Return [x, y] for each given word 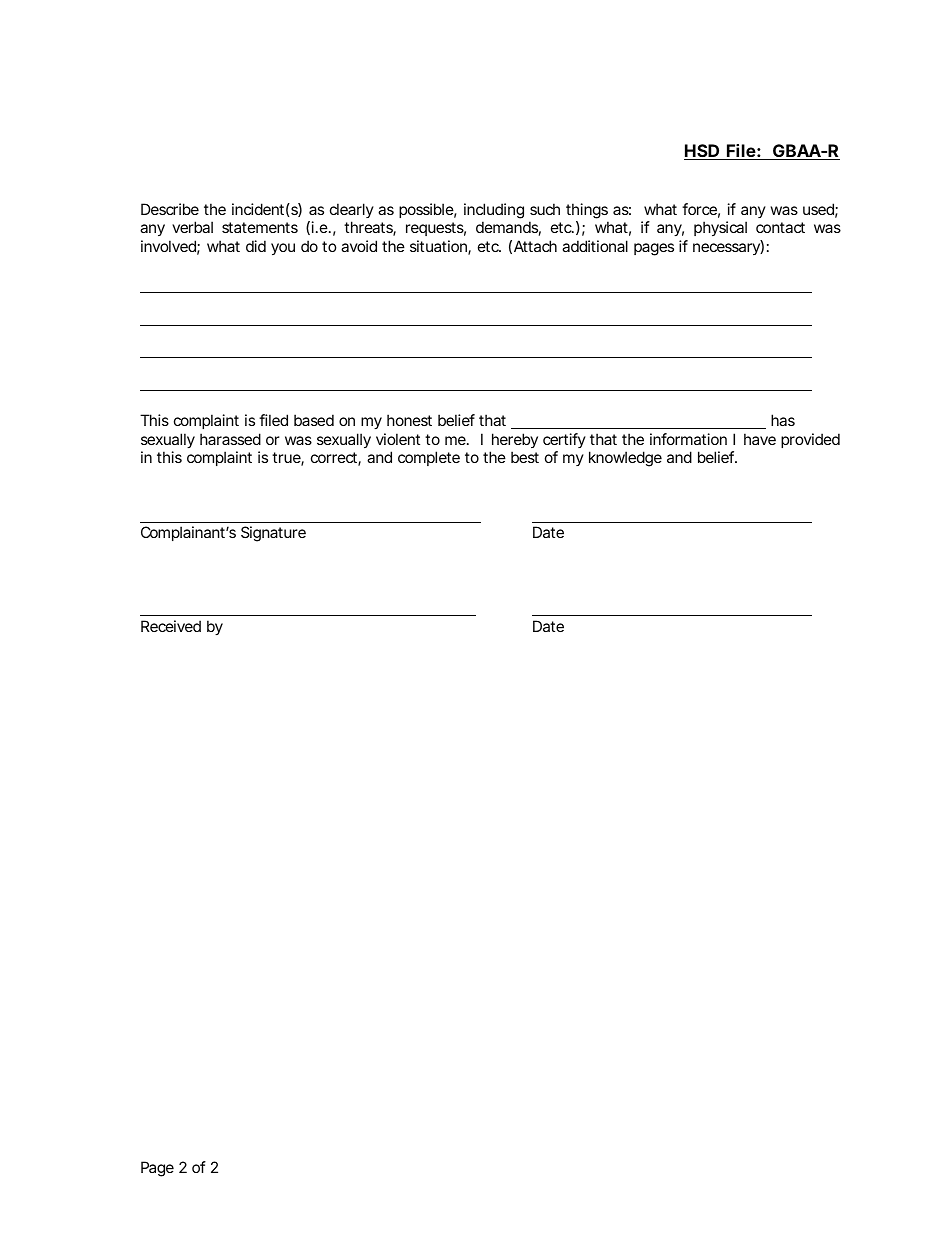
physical [720, 228]
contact [780, 227]
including [494, 211]
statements [260, 227]
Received [171, 626]
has [783, 420]
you [283, 249]
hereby [515, 440]
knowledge [625, 459]
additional [595, 246]
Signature [273, 534]
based [314, 420]
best [525, 457]
